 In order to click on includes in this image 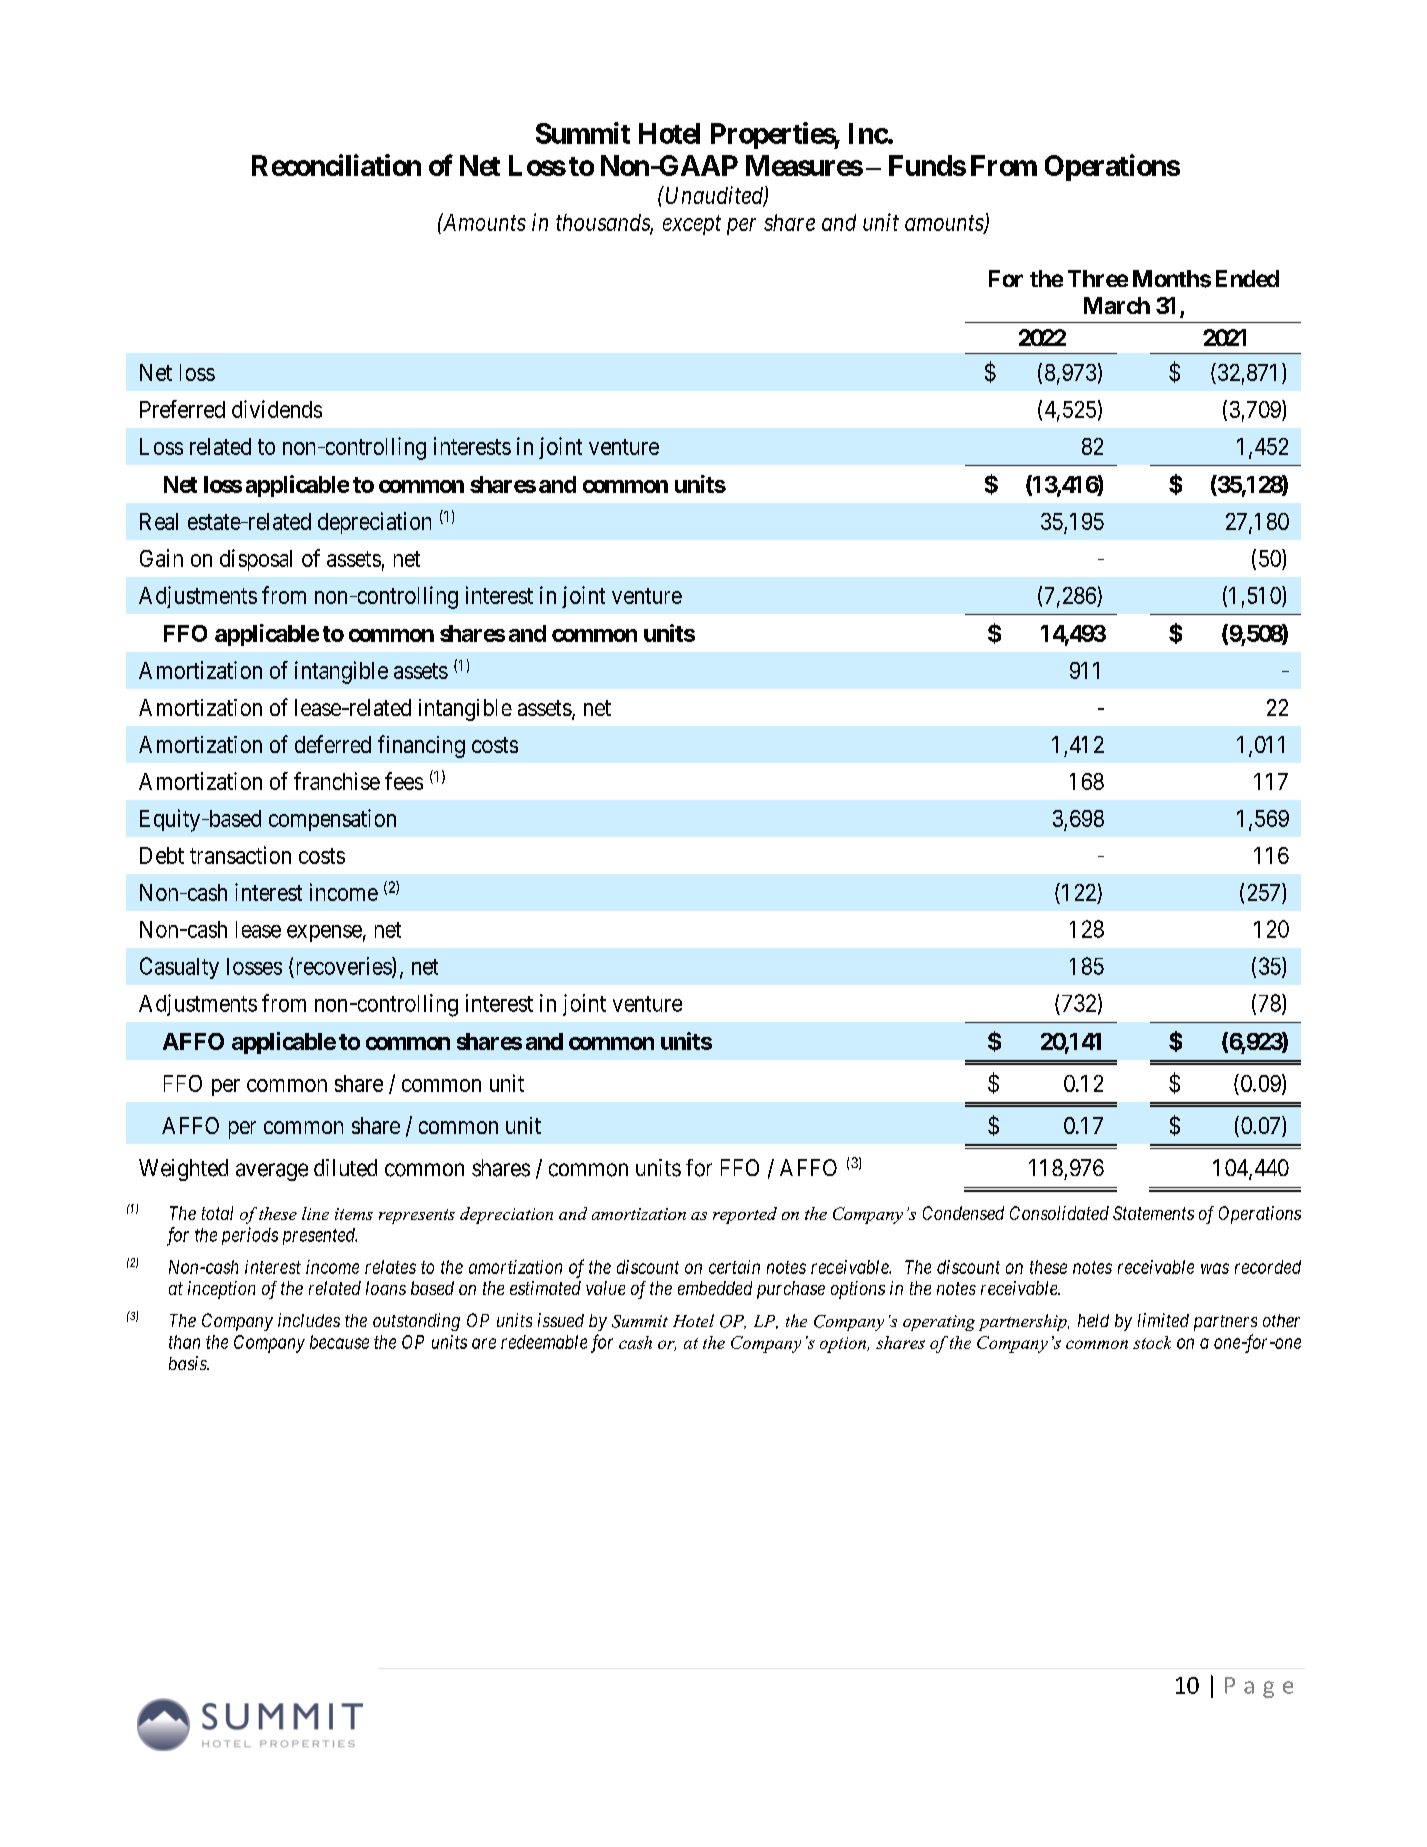, I will do `click(309, 1320)`.
